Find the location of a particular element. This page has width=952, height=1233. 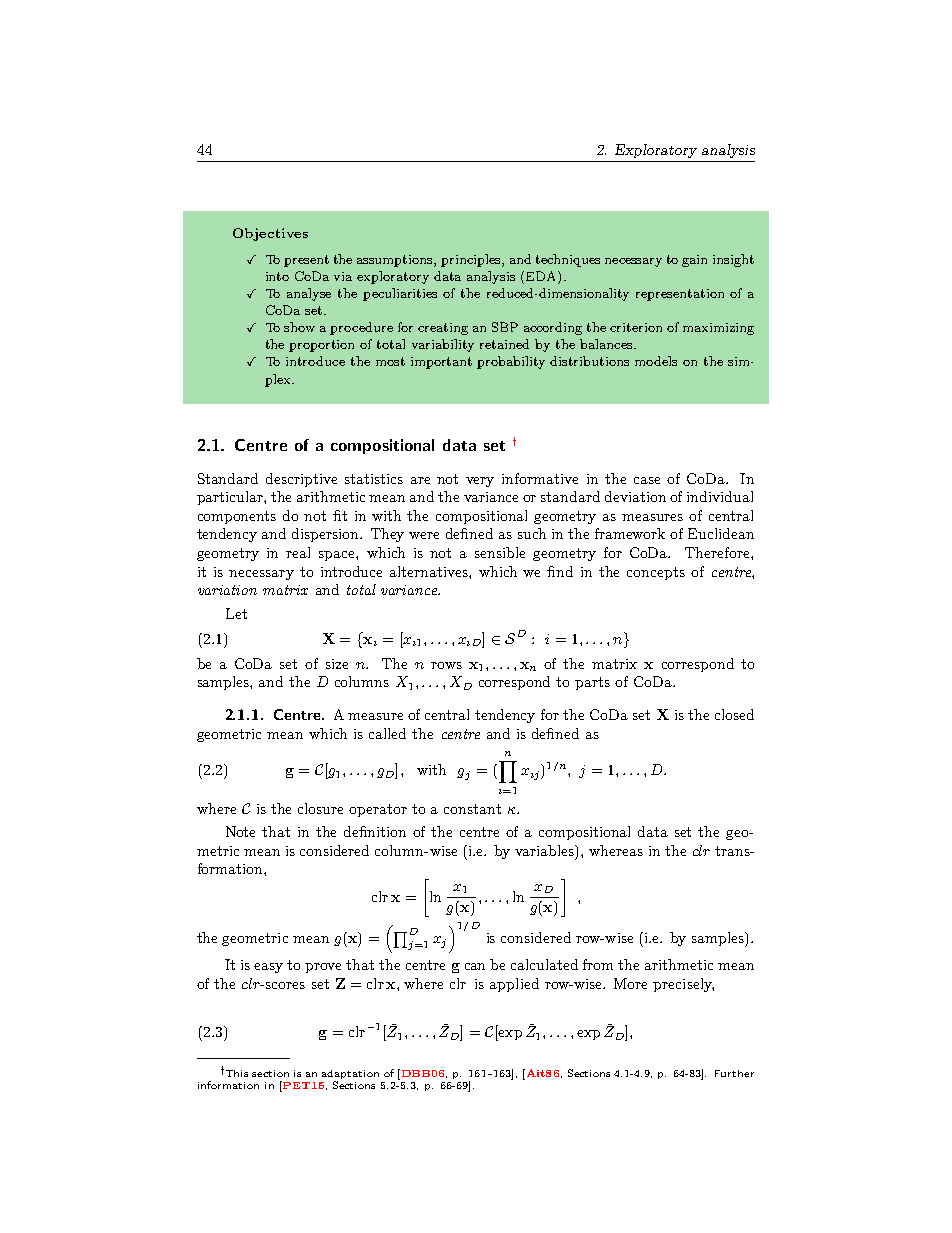

descriptive is located at coordinates (301, 480).
